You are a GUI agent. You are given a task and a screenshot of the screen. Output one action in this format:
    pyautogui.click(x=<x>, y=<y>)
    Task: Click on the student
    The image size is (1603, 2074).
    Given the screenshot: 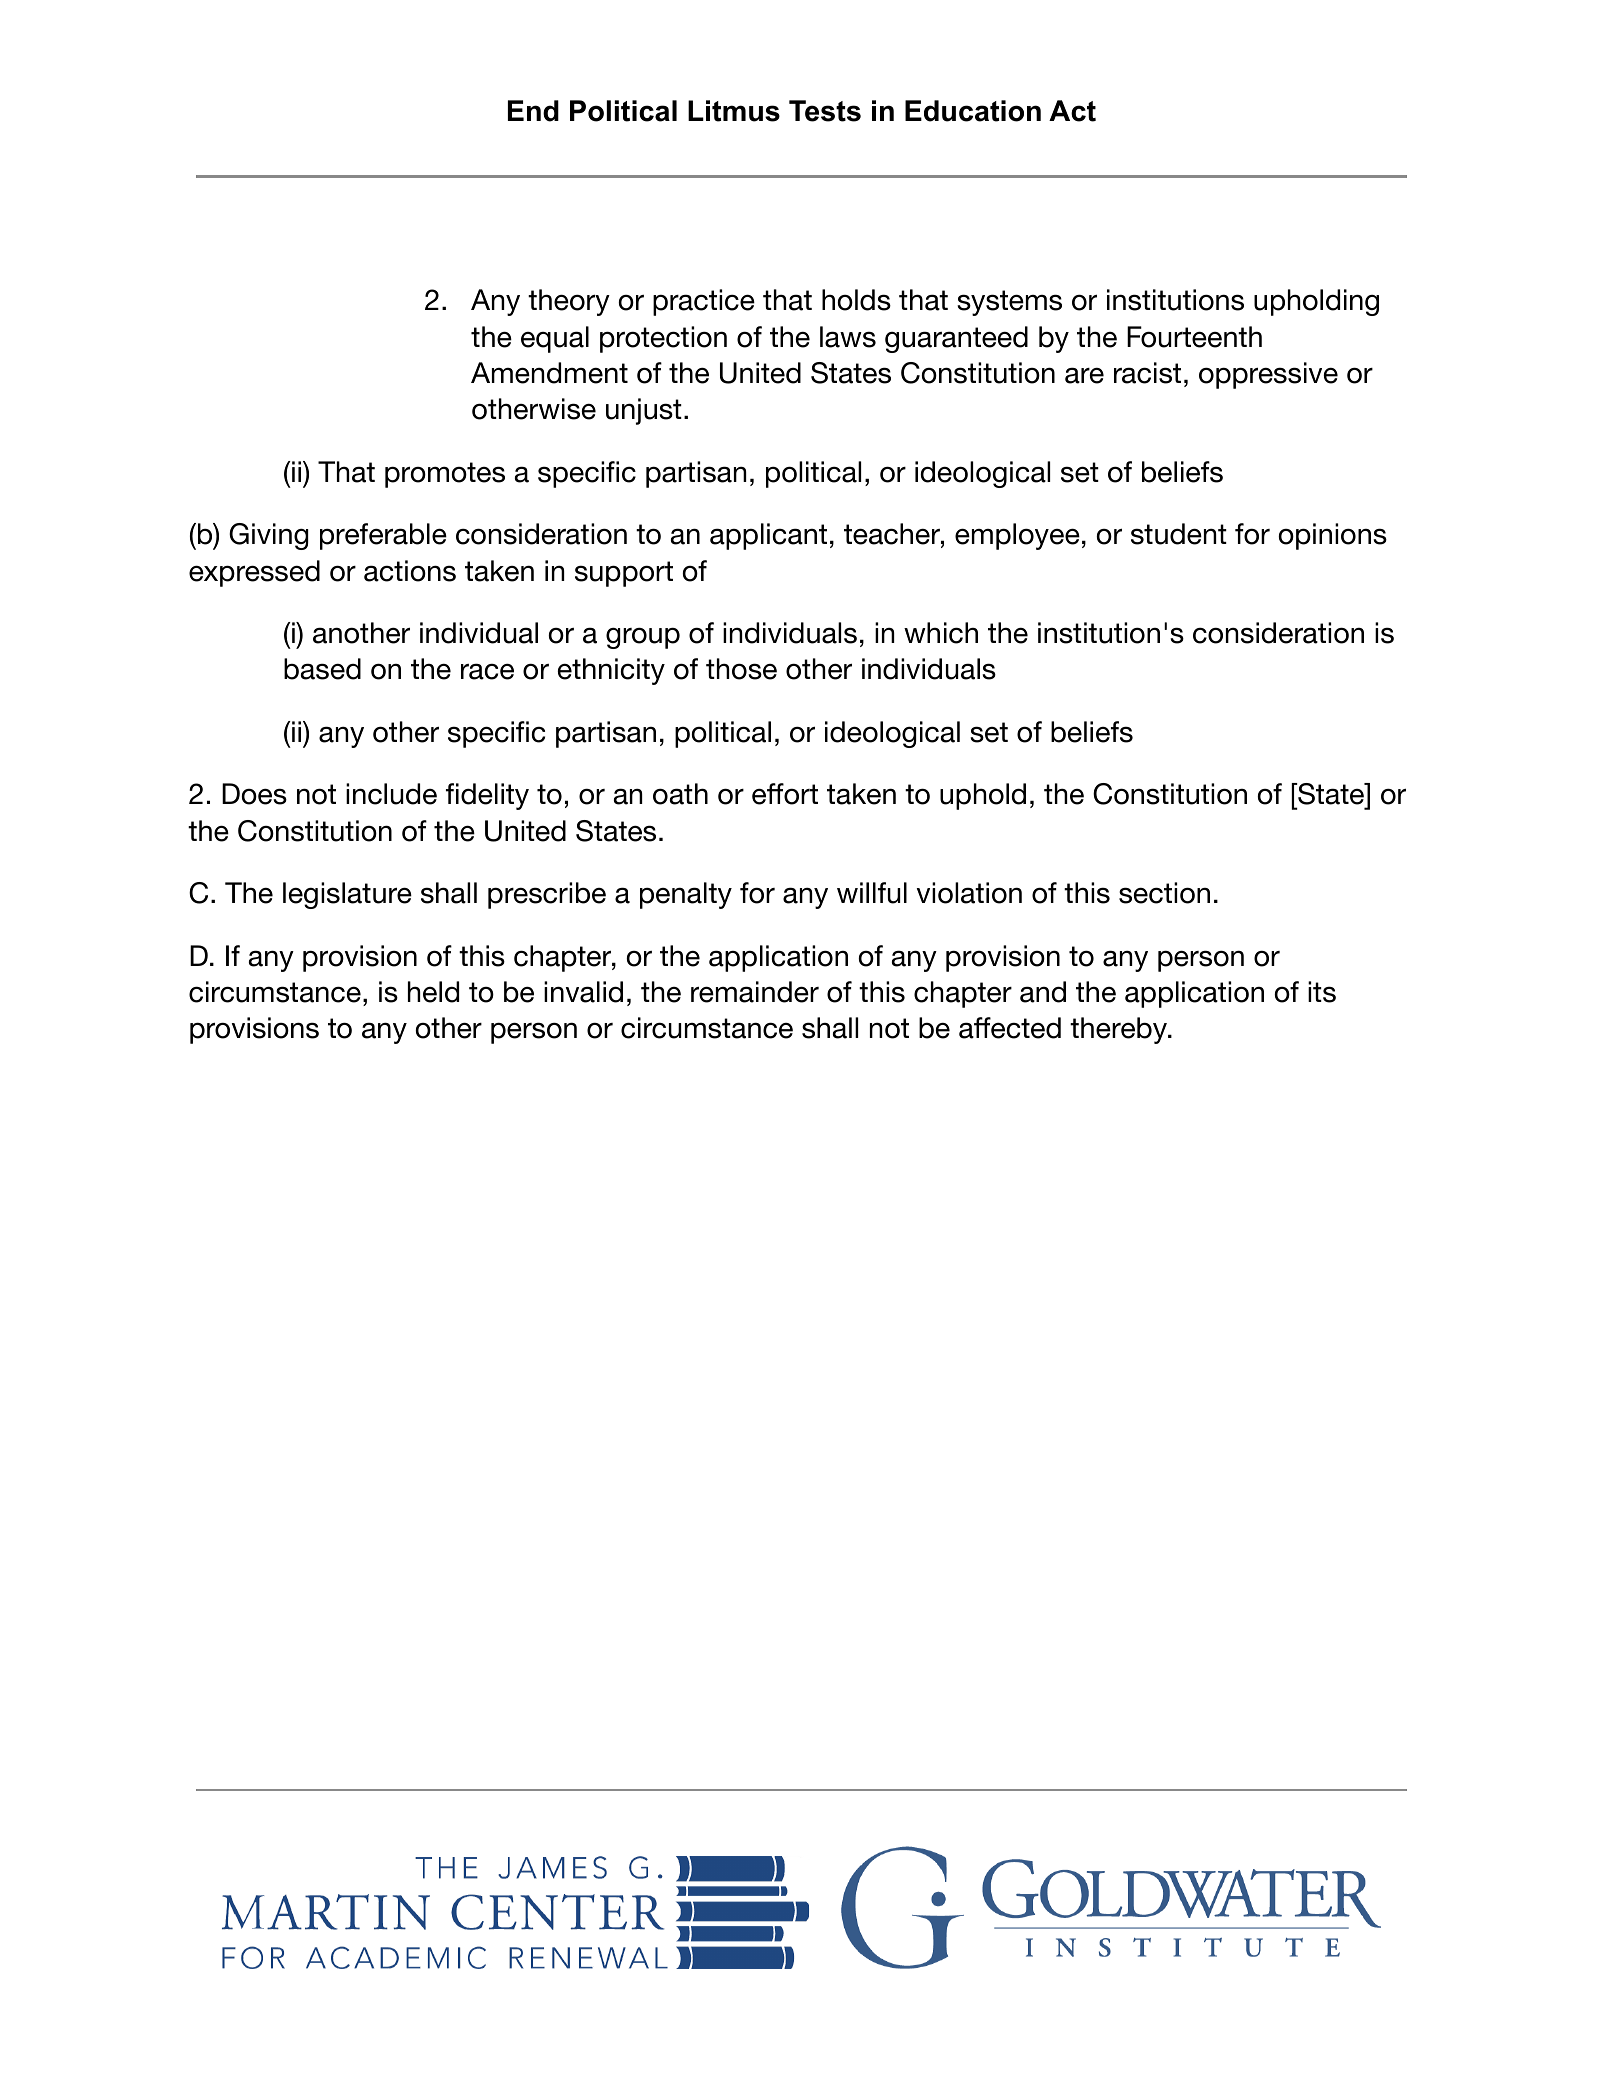 What is the action you would take?
    pyautogui.click(x=1179, y=534)
